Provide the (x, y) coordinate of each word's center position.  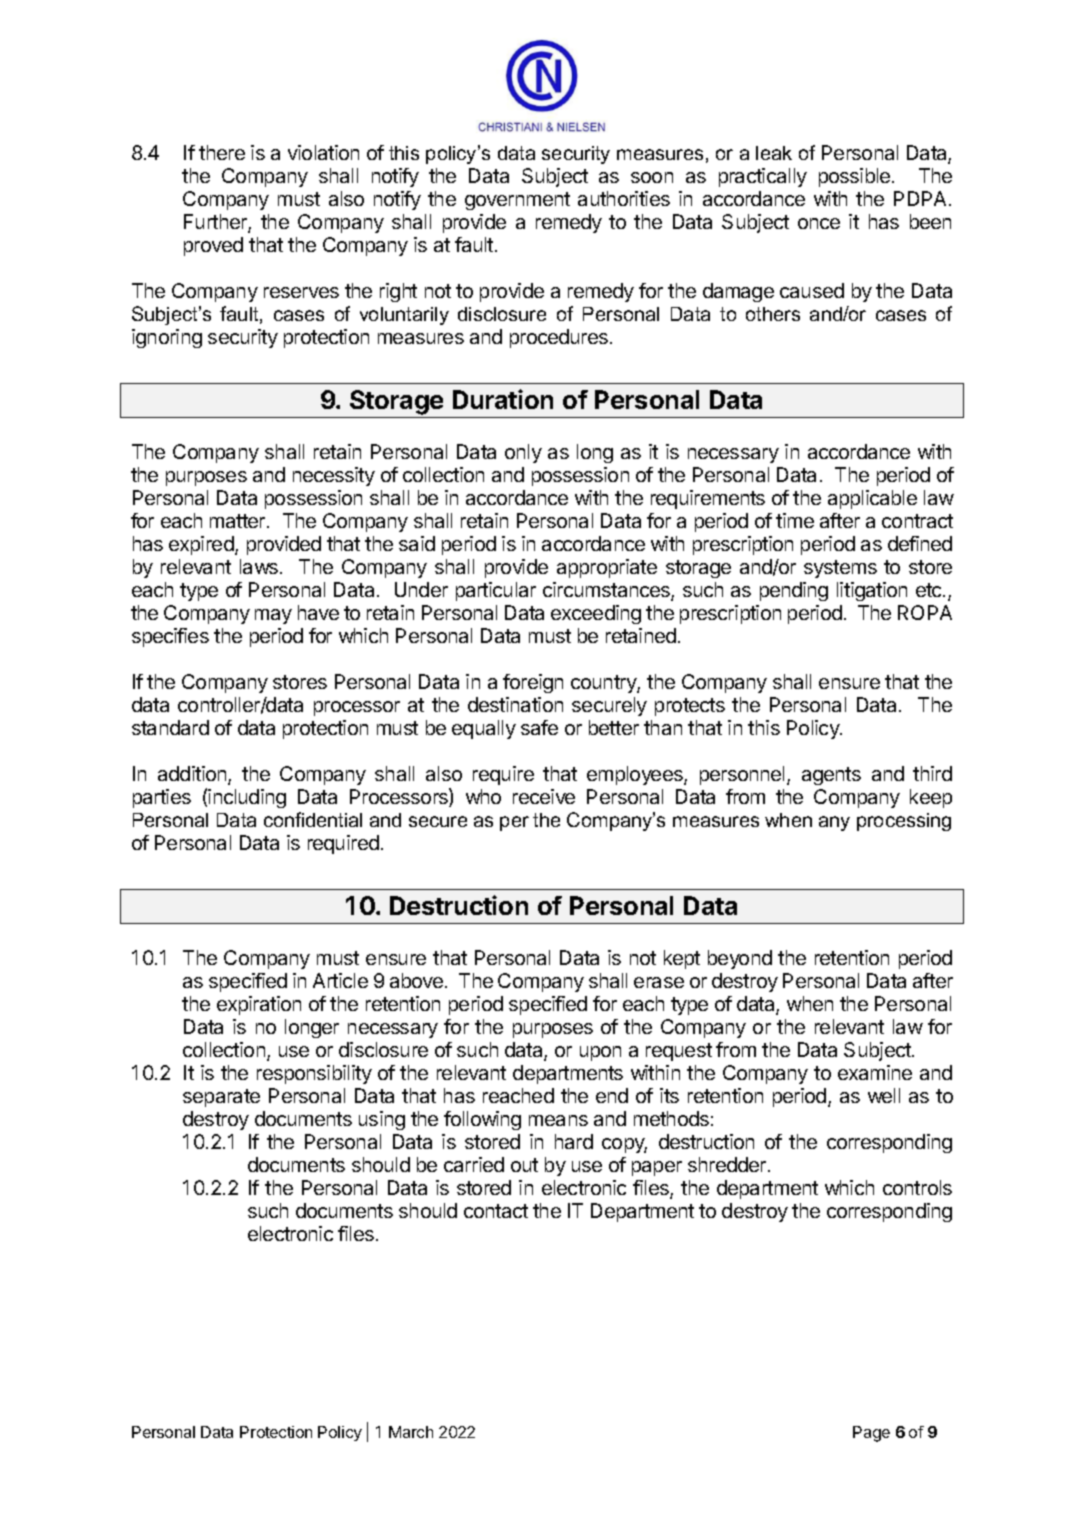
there (222, 152)
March (411, 1432)
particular (496, 591)
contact (496, 1211)
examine (875, 1072)
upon (600, 1053)
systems (840, 569)
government (517, 201)
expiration (259, 1005)
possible (854, 177)
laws (259, 566)
